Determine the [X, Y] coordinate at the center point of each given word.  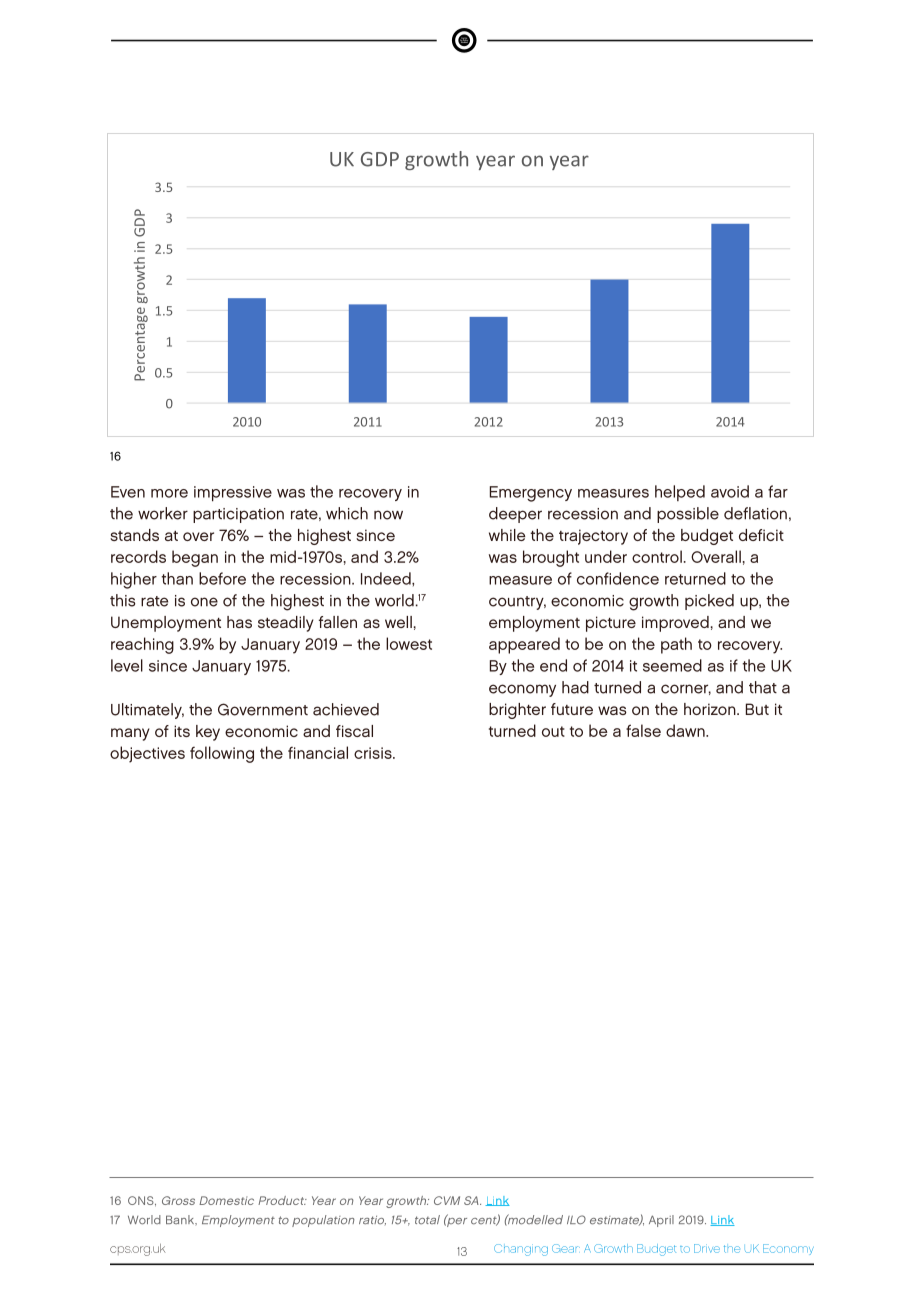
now [388, 515]
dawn [686, 730]
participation [238, 515]
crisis [374, 753]
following [222, 754]
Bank [181, 1220]
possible [688, 515]
